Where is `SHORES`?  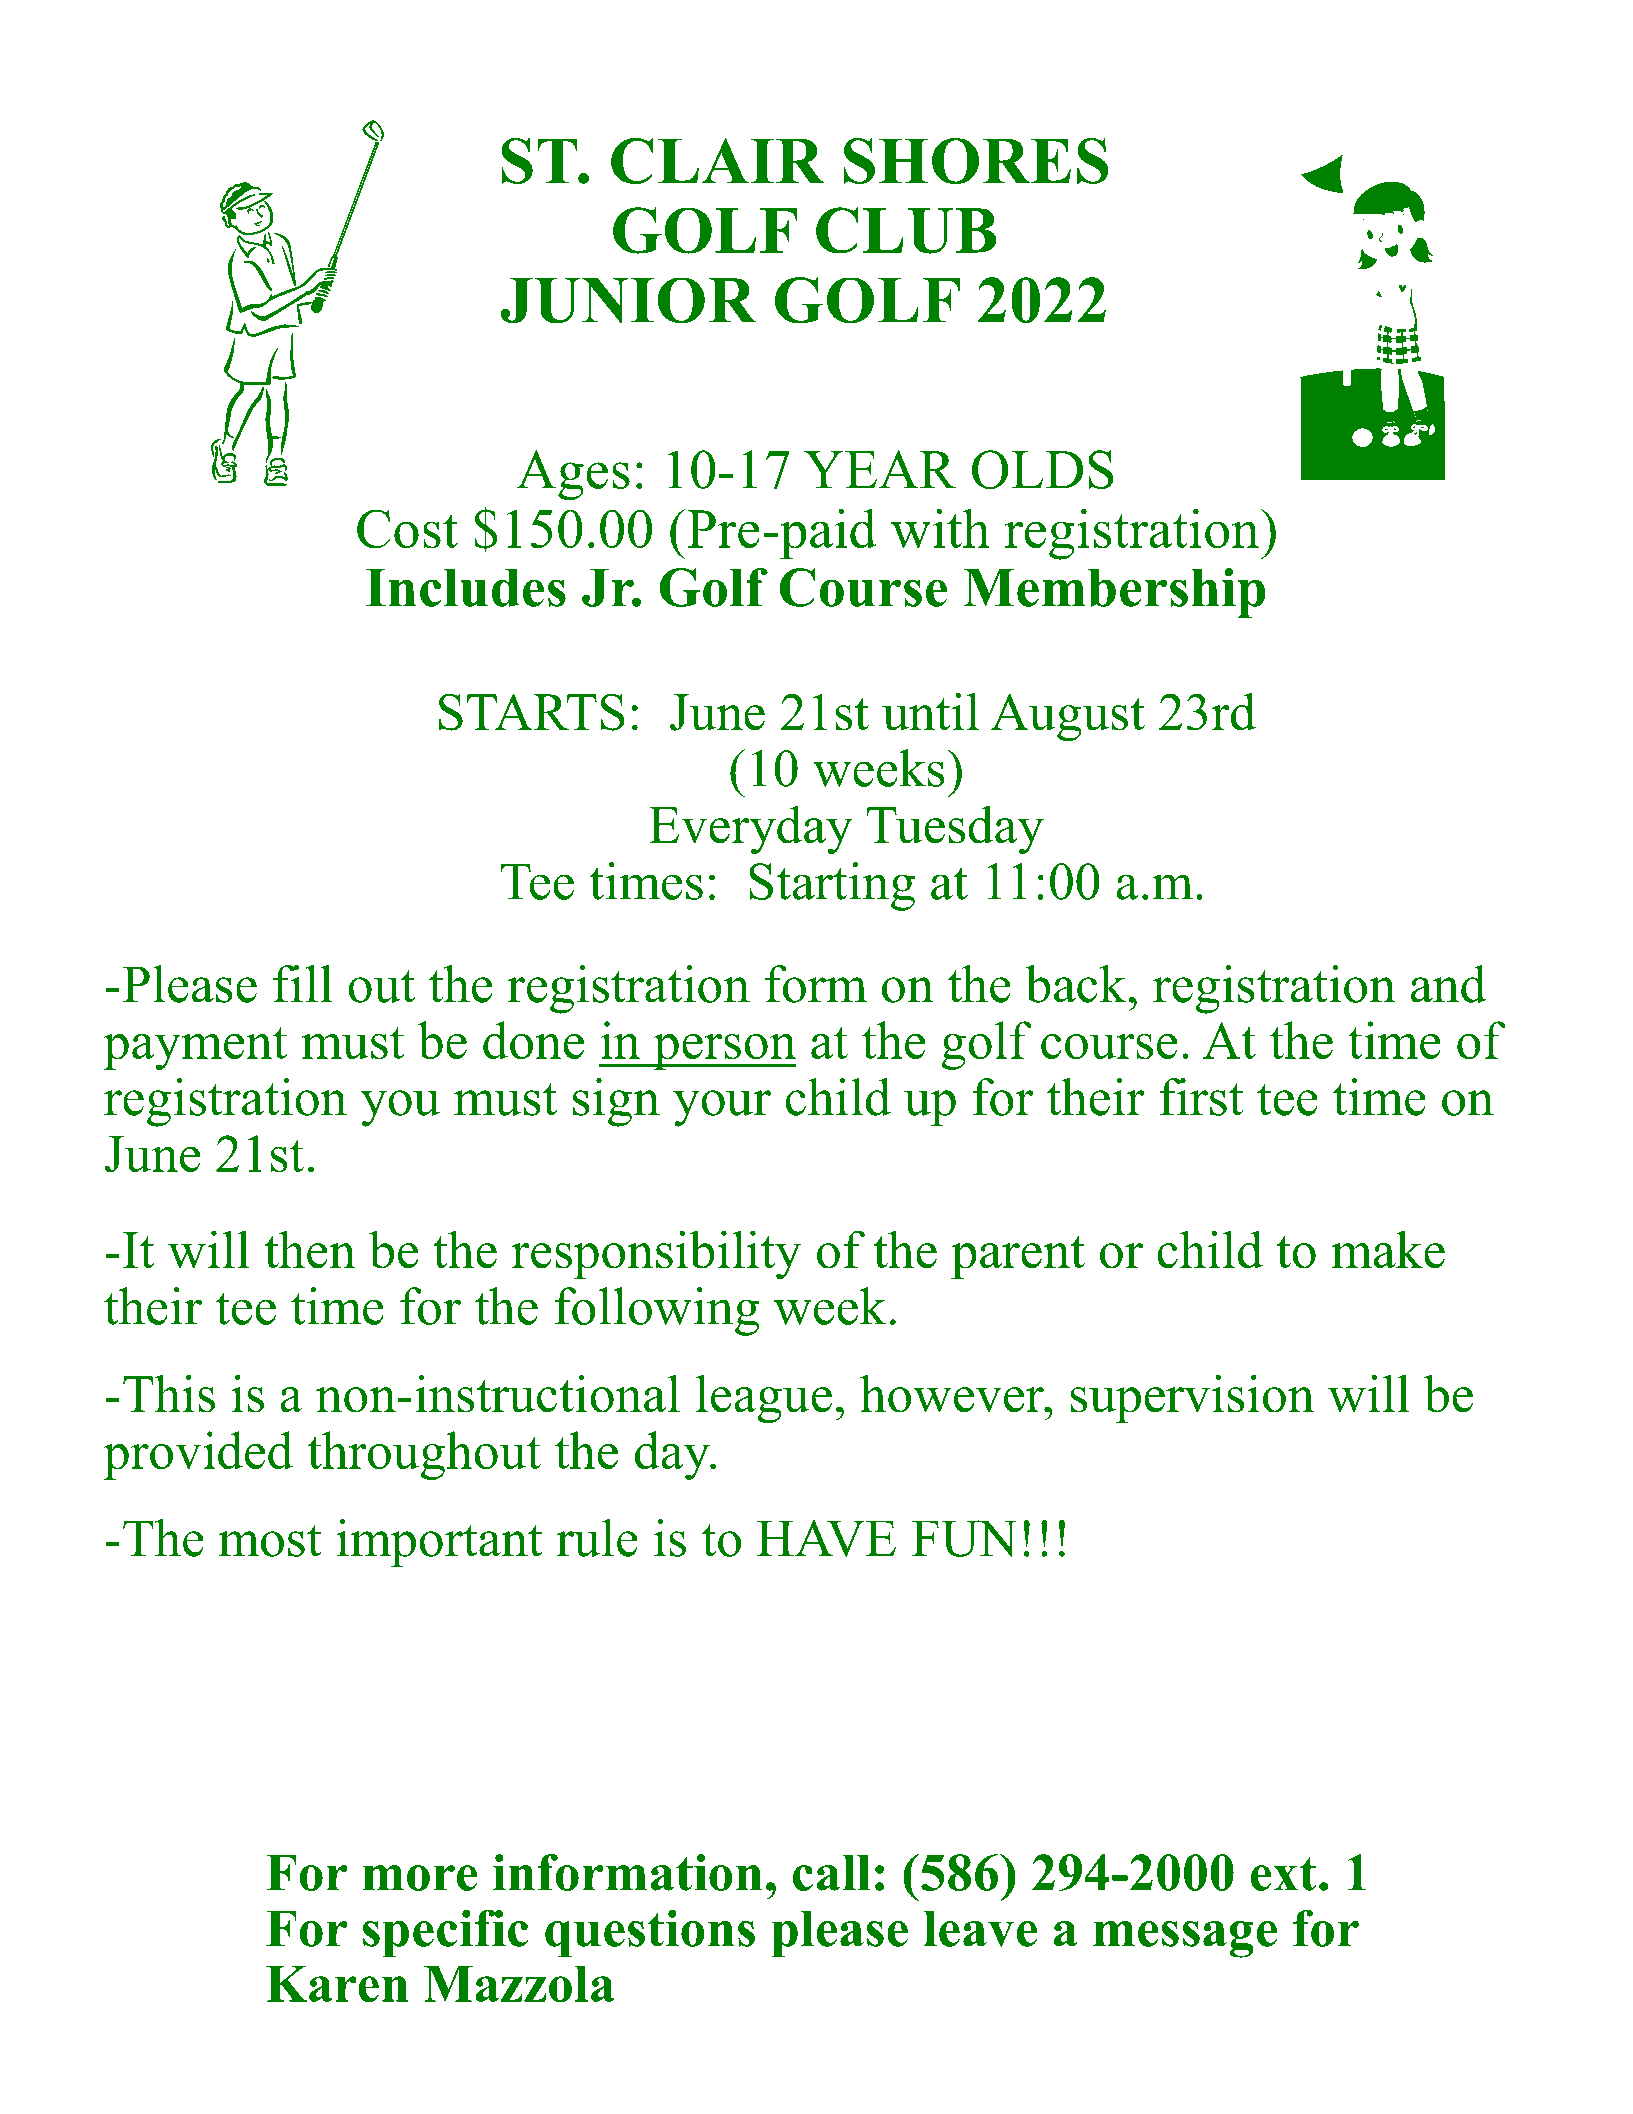
SHORES is located at coordinates (976, 161).
